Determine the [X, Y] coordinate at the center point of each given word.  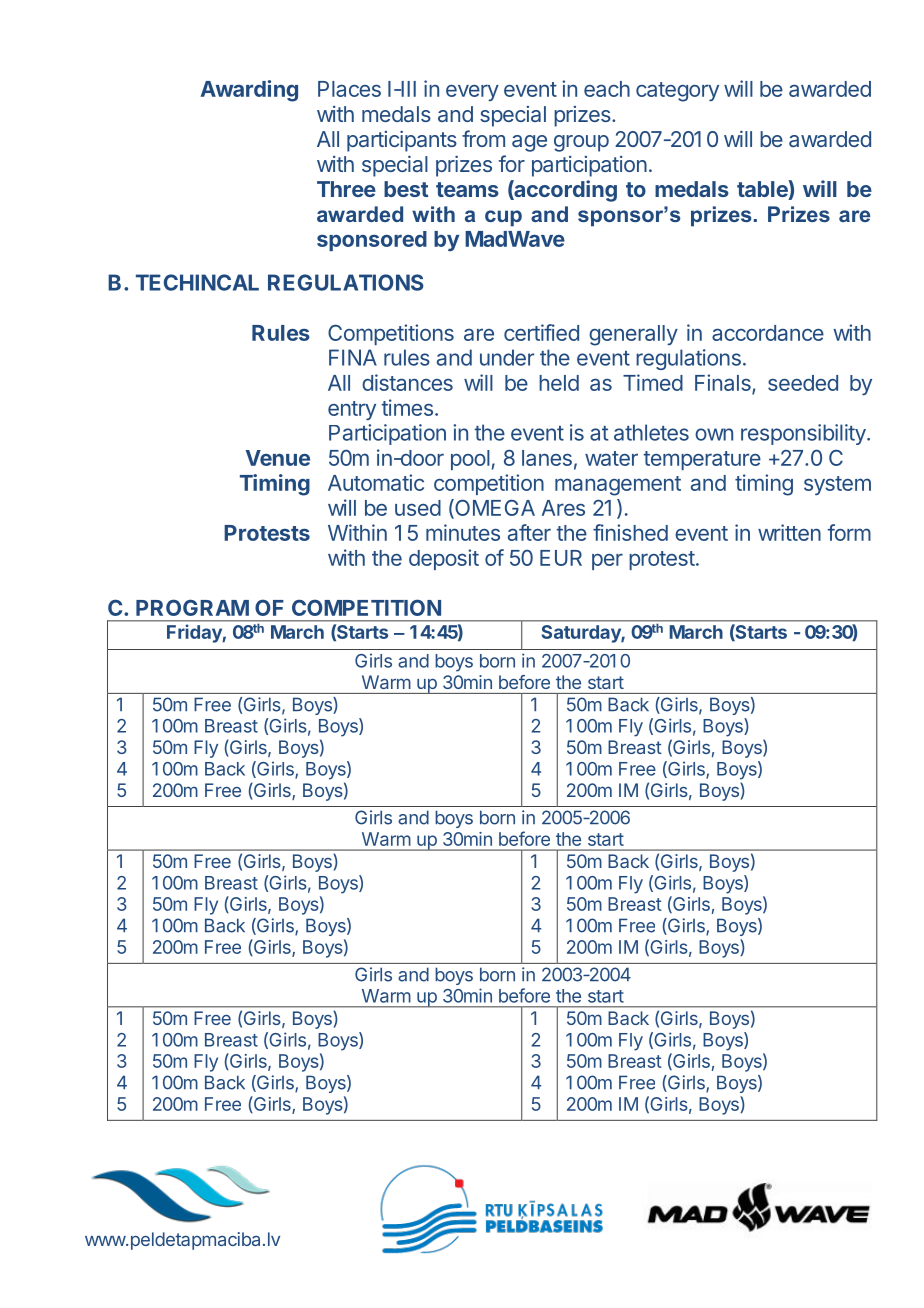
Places [349, 89]
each [607, 89]
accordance [768, 333]
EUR [561, 558]
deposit [444, 559]
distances [407, 382]
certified [541, 332]
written [789, 532]
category [677, 92]
